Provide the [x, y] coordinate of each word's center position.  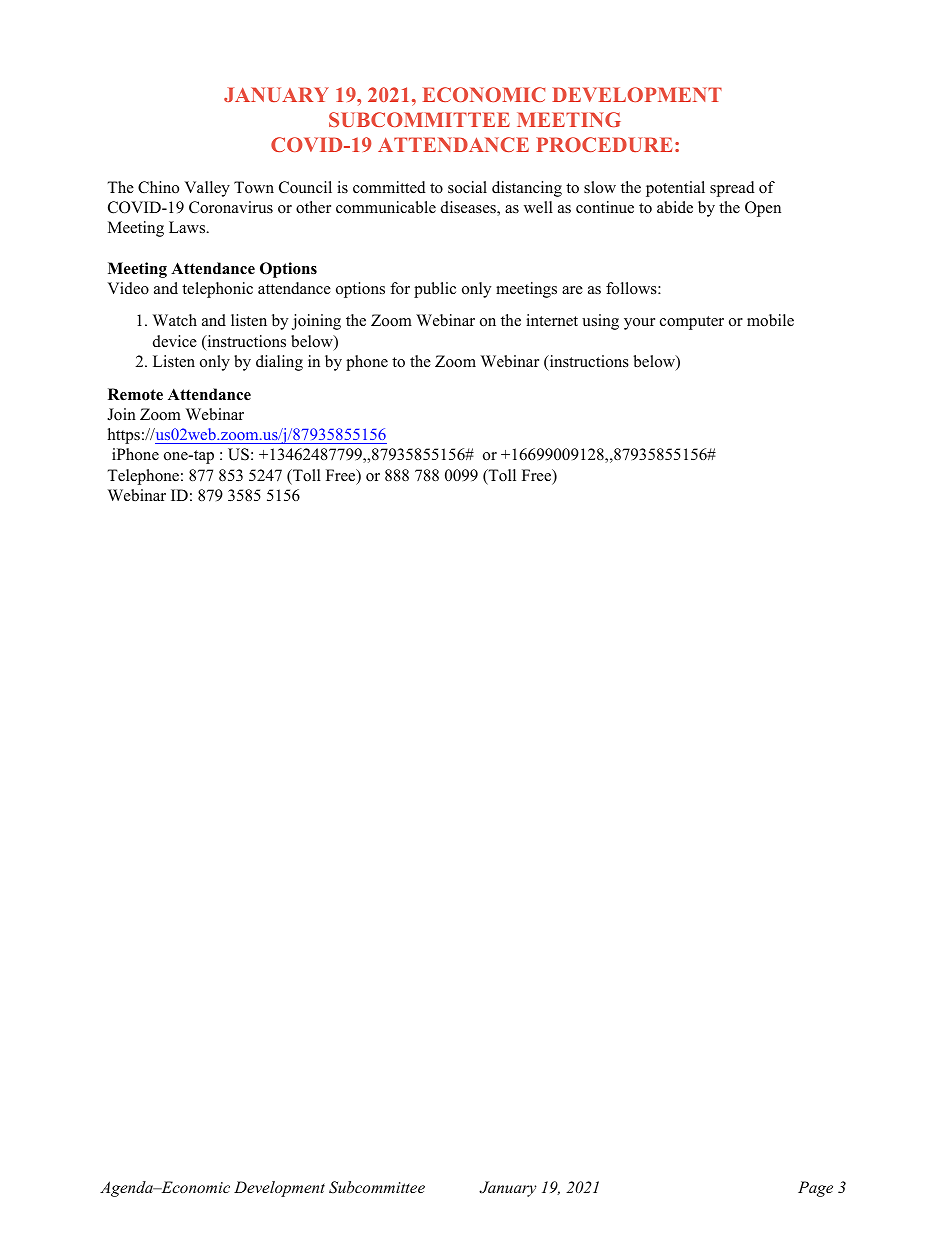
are [572, 290]
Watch [175, 320]
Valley [207, 189]
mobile [770, 320]
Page [815, 1189]
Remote [135, 394]
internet [552, 320]
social [467, 187]
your [639, 324]
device [175, 341]
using [600, 322]
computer [692, 323]
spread [732, 189]
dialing [279, 363]
